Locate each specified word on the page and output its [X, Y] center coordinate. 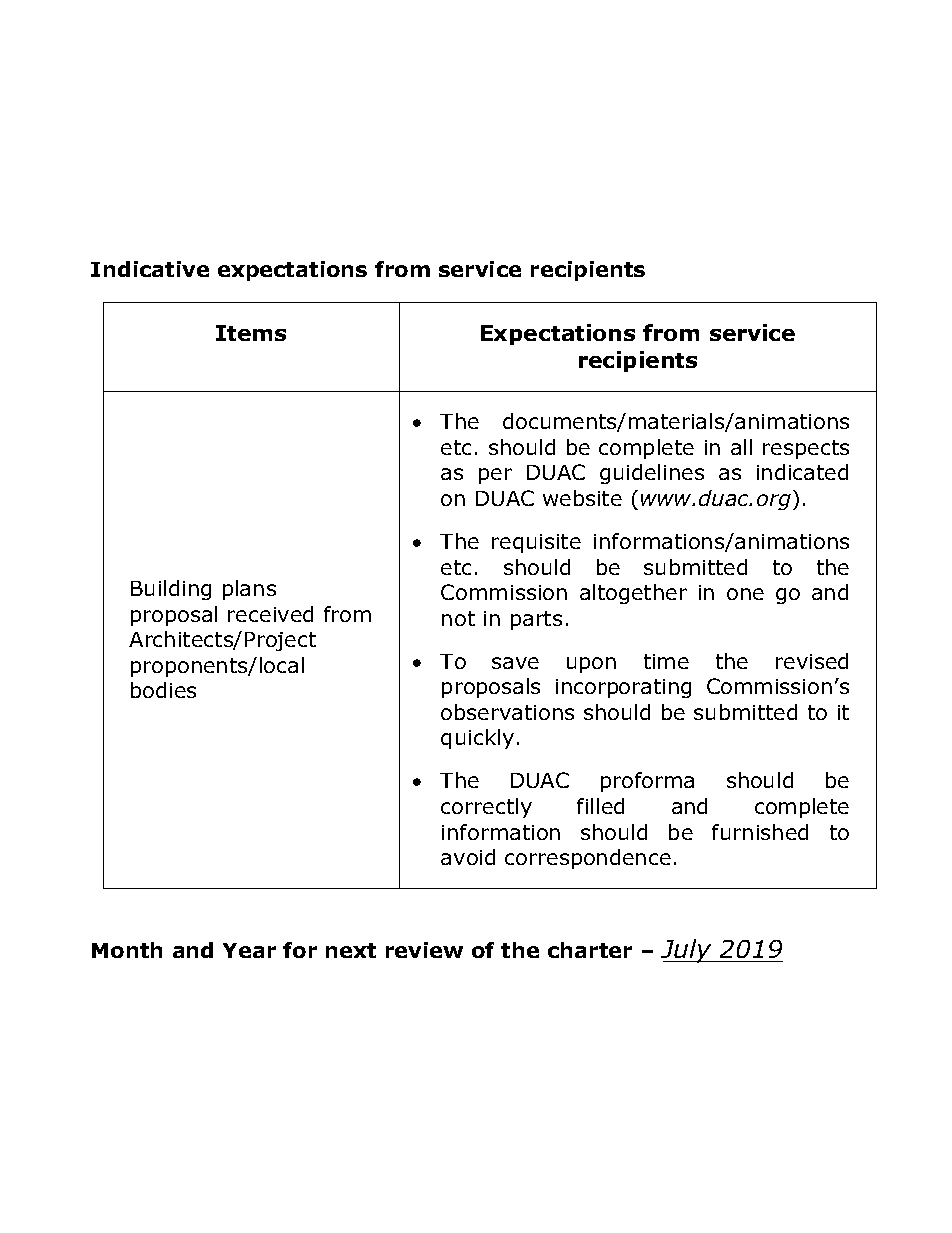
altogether [633, 594]
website [582, 498]
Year [249, 950]
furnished [760, 832]
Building [171, 590]
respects [806, 449]
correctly [486, 808]
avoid [468, 857]
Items [251, 333]
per [495, 476]
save [515, 663]
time [666, 661]
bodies [163, 690]
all [741, 447]
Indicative [150, 269]
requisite [536, 543]
